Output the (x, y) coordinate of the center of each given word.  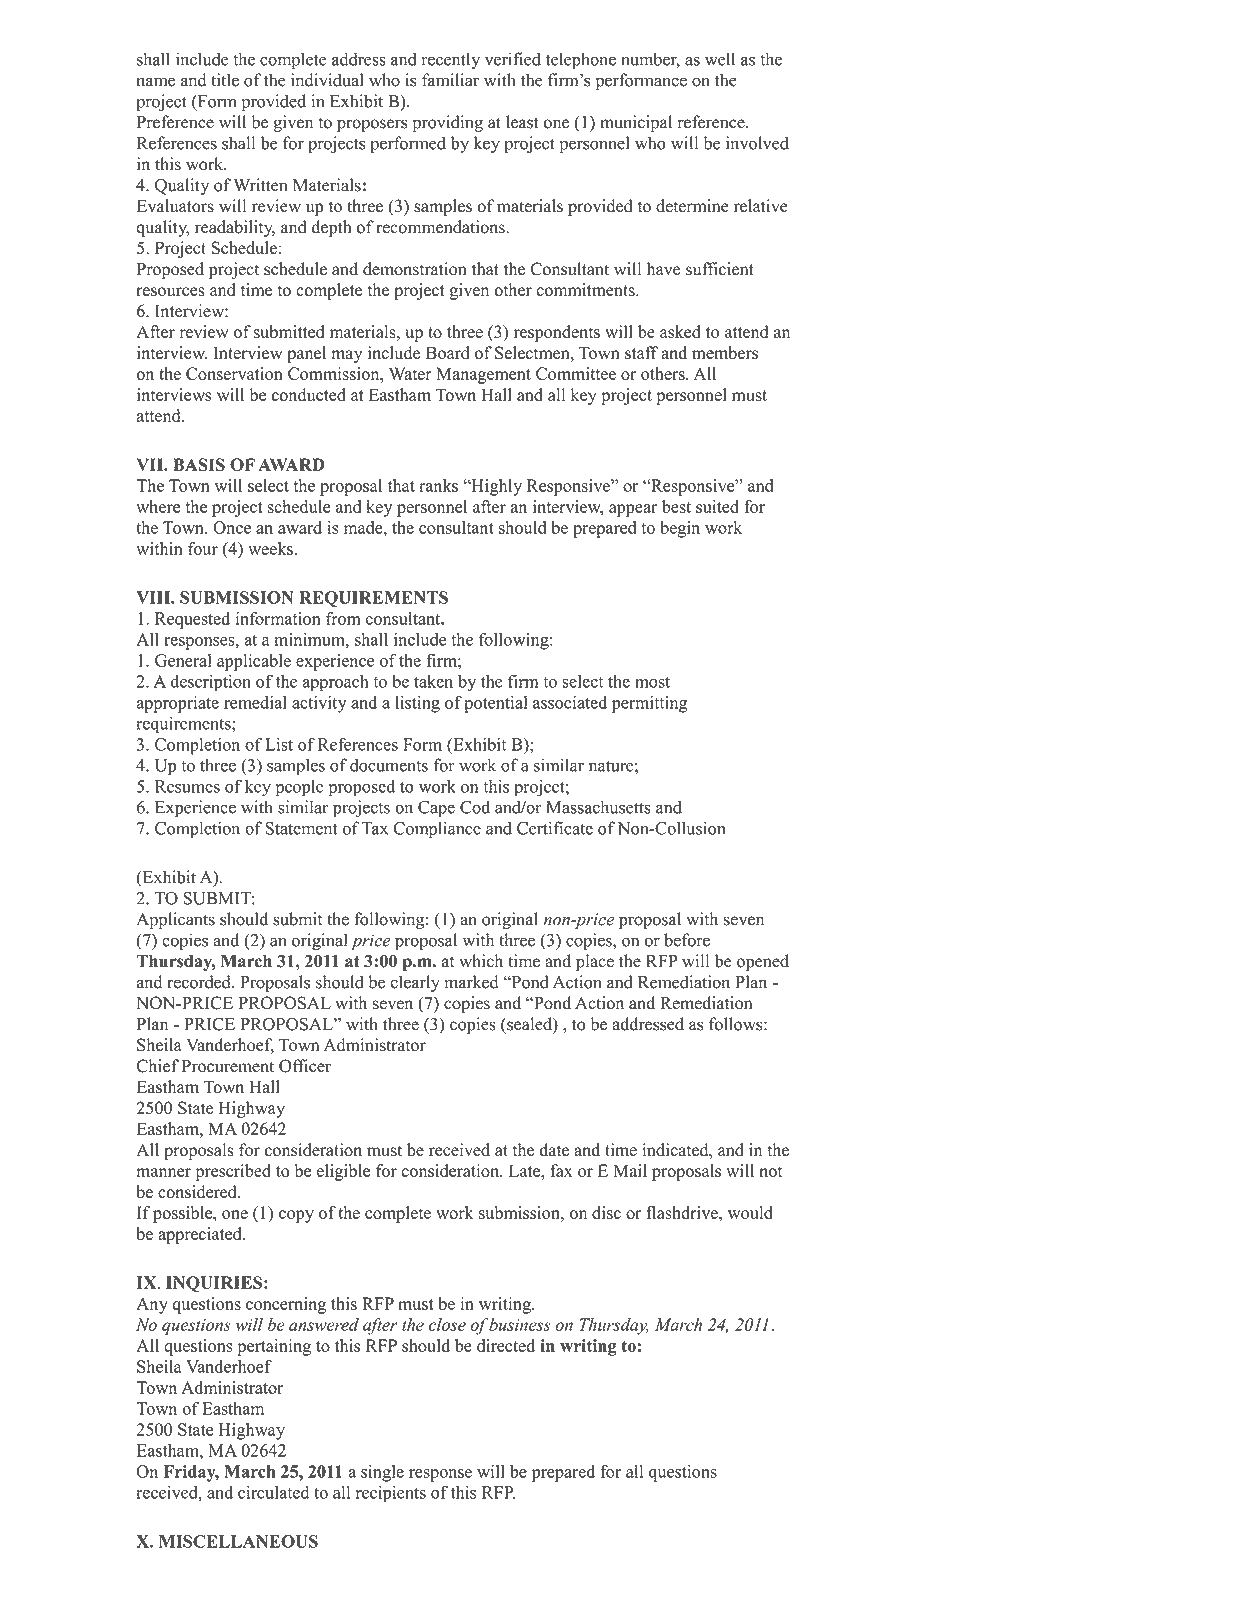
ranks (438, 485)
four (203, 548)
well (720, 59)
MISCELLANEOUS (238, 1541)
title (225, 80)
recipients (391, 1494)
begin (680, 529)
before (687, 940)
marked (471, 982)
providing (447, 123)
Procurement (228, 1066)
